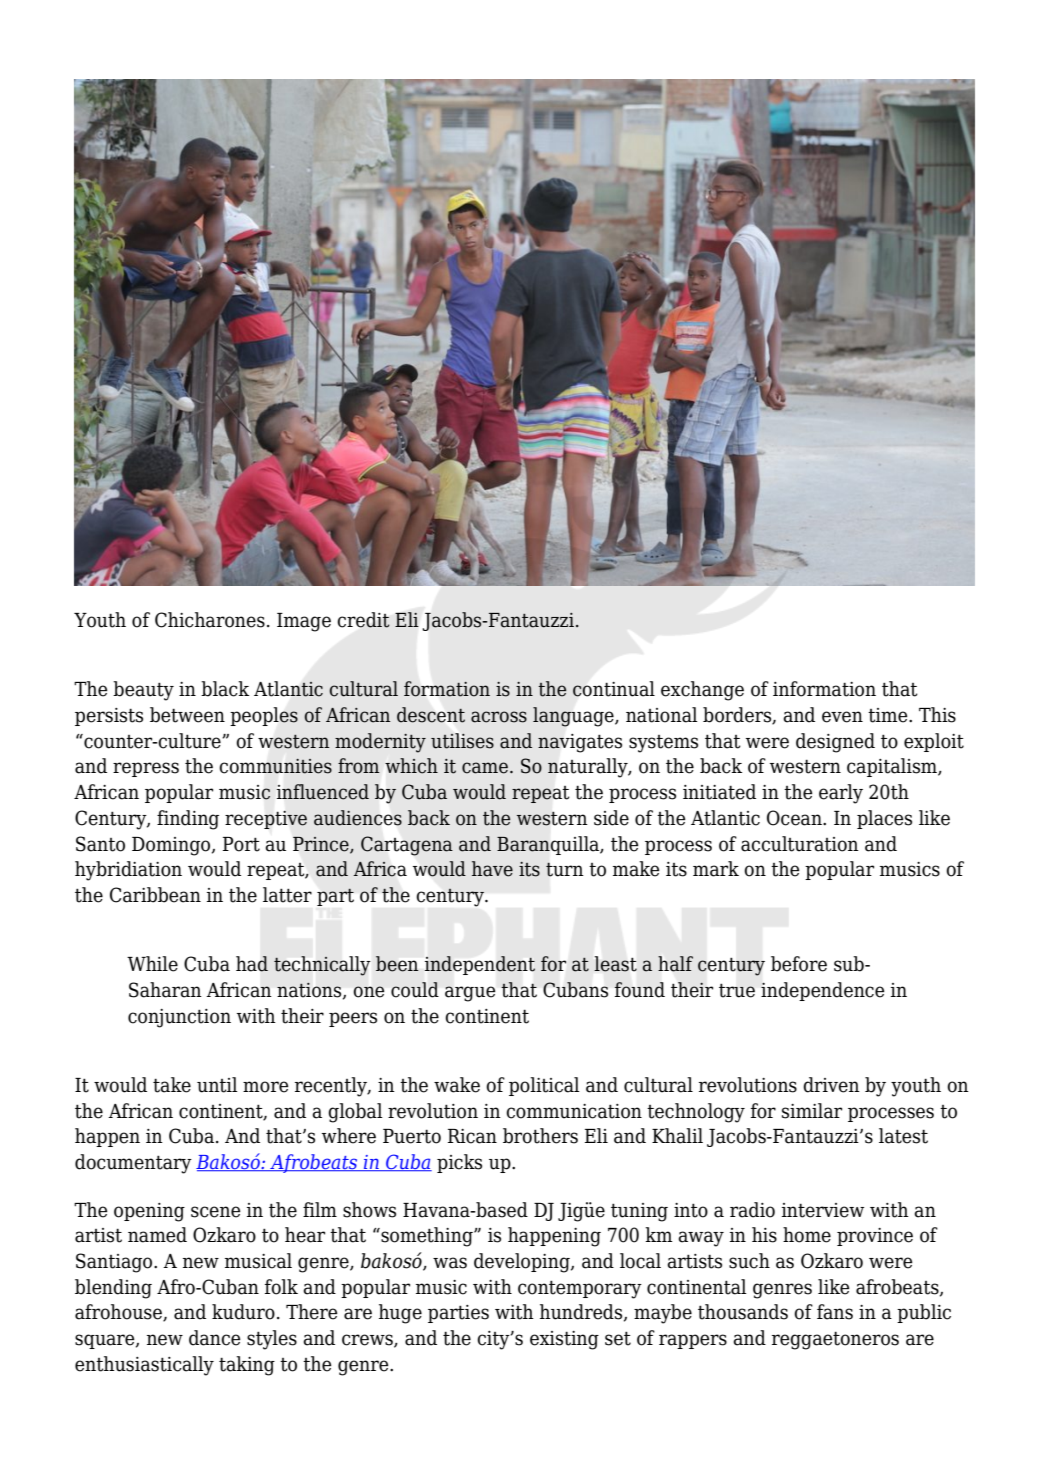 This page has height=1484, width=1049. What do you see at coordinates (795, 818) in the page?
I see `Ocean` at bounding box center [795, 818].
